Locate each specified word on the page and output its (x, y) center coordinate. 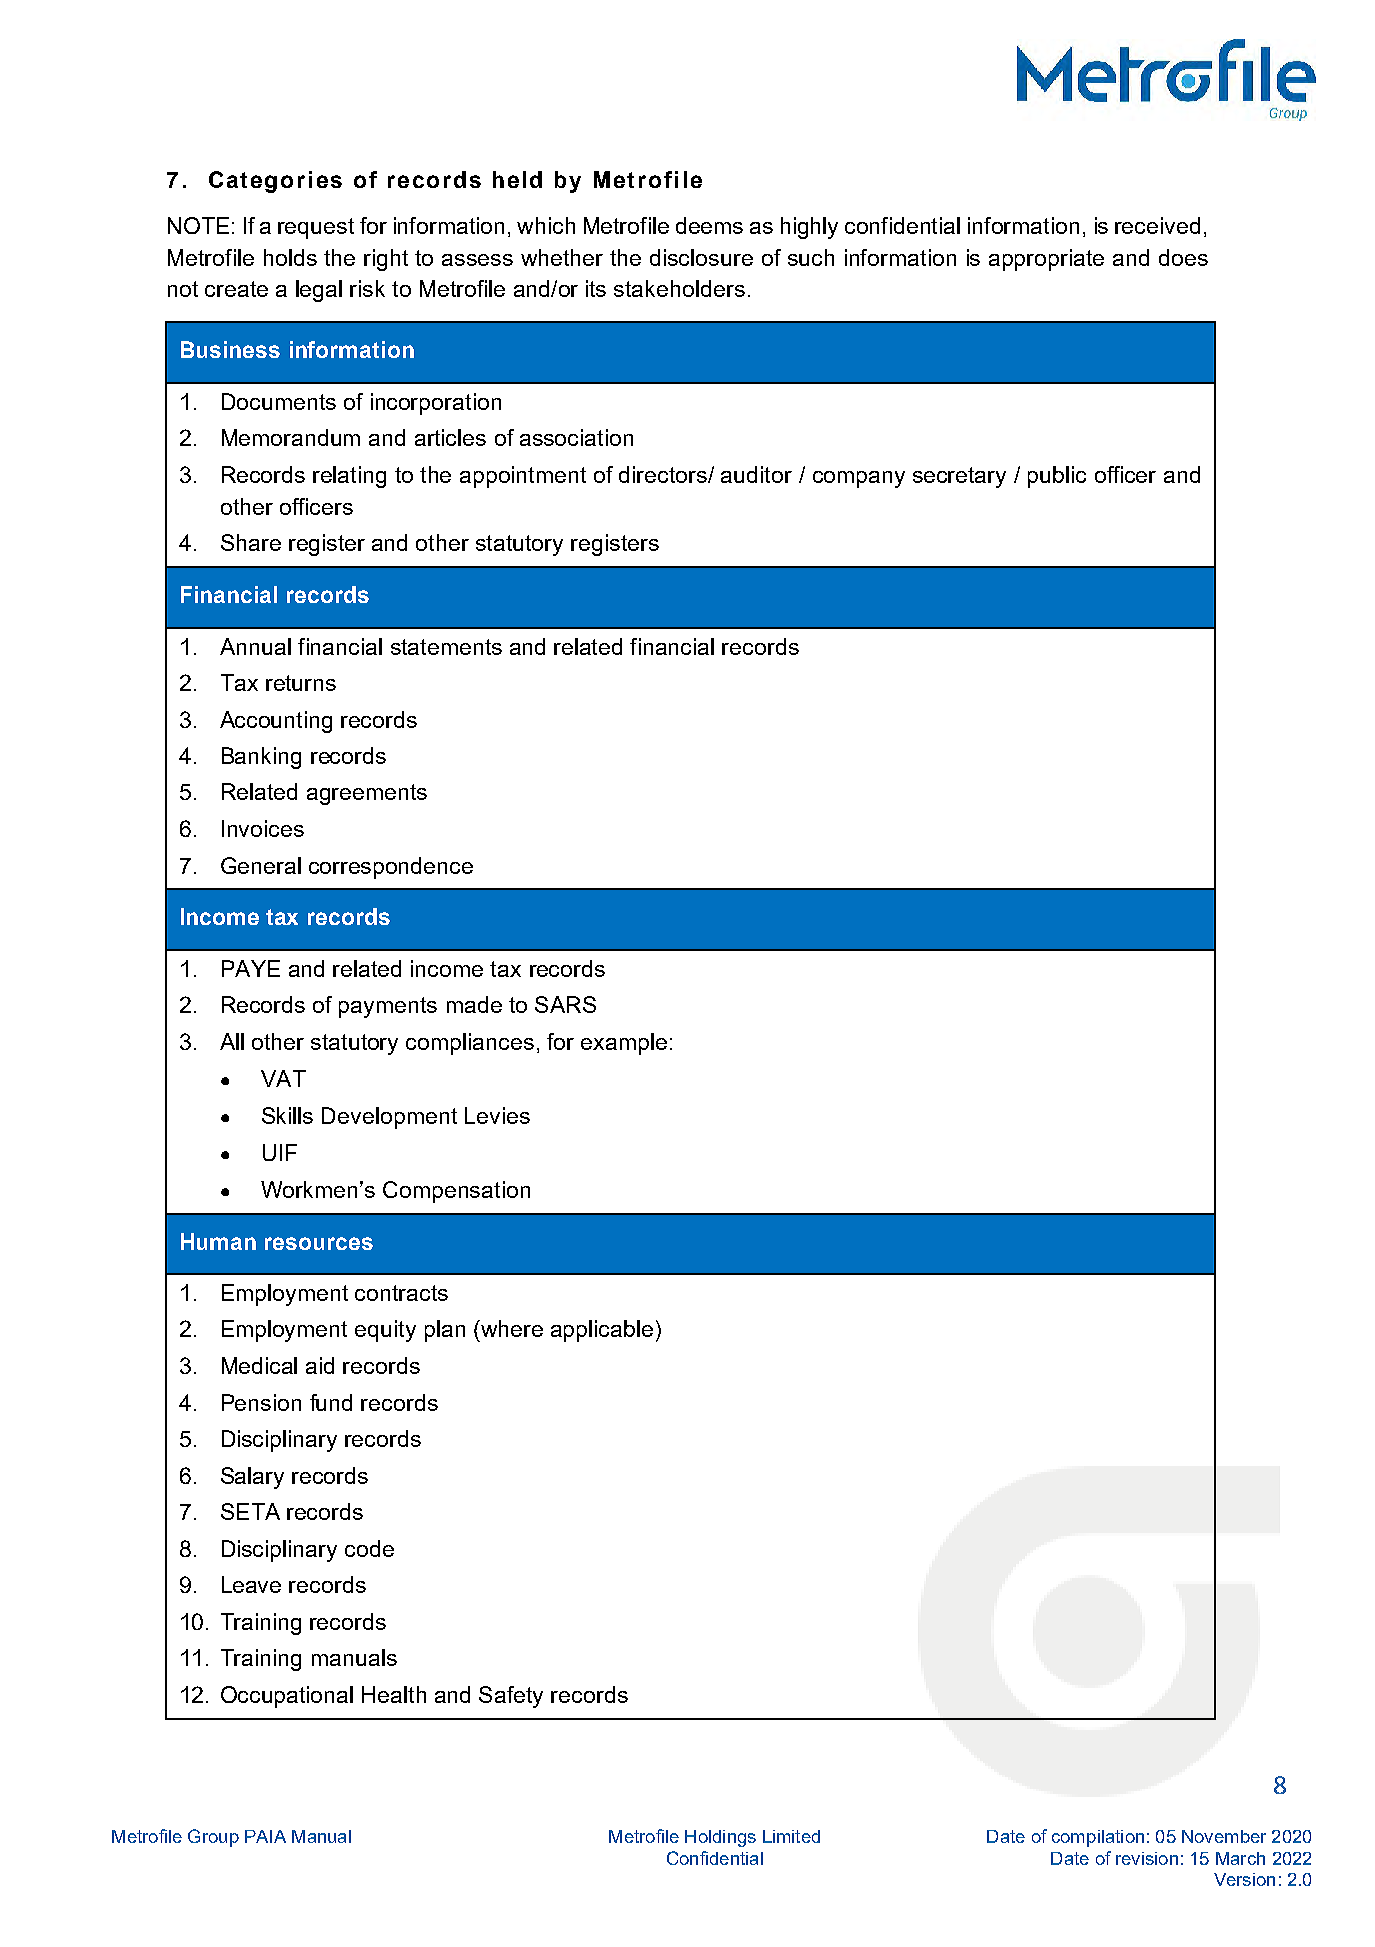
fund (331, 1402)
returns (301, 683)
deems (709, 225)
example (624, 1044)
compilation (1098, 1838)
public (1057, 477)
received (1157, 225)
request (316, 228)
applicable (602, 1331)
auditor (756, 474)
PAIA (265, 1836)
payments (388, 1007)
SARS (565, 1004)
